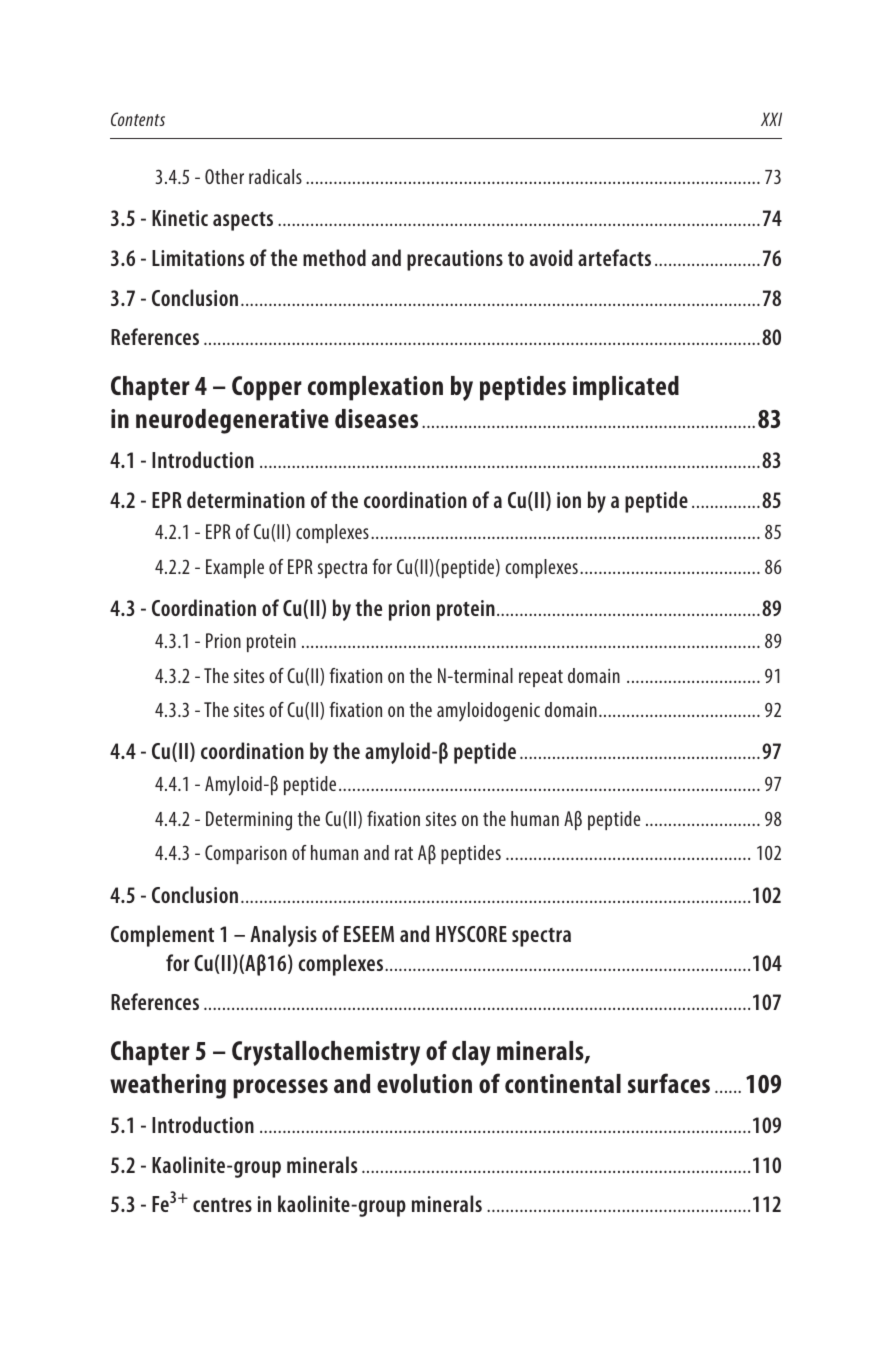 The image size is (896, 1350). I want to click on centres, so click(222, 1205).
